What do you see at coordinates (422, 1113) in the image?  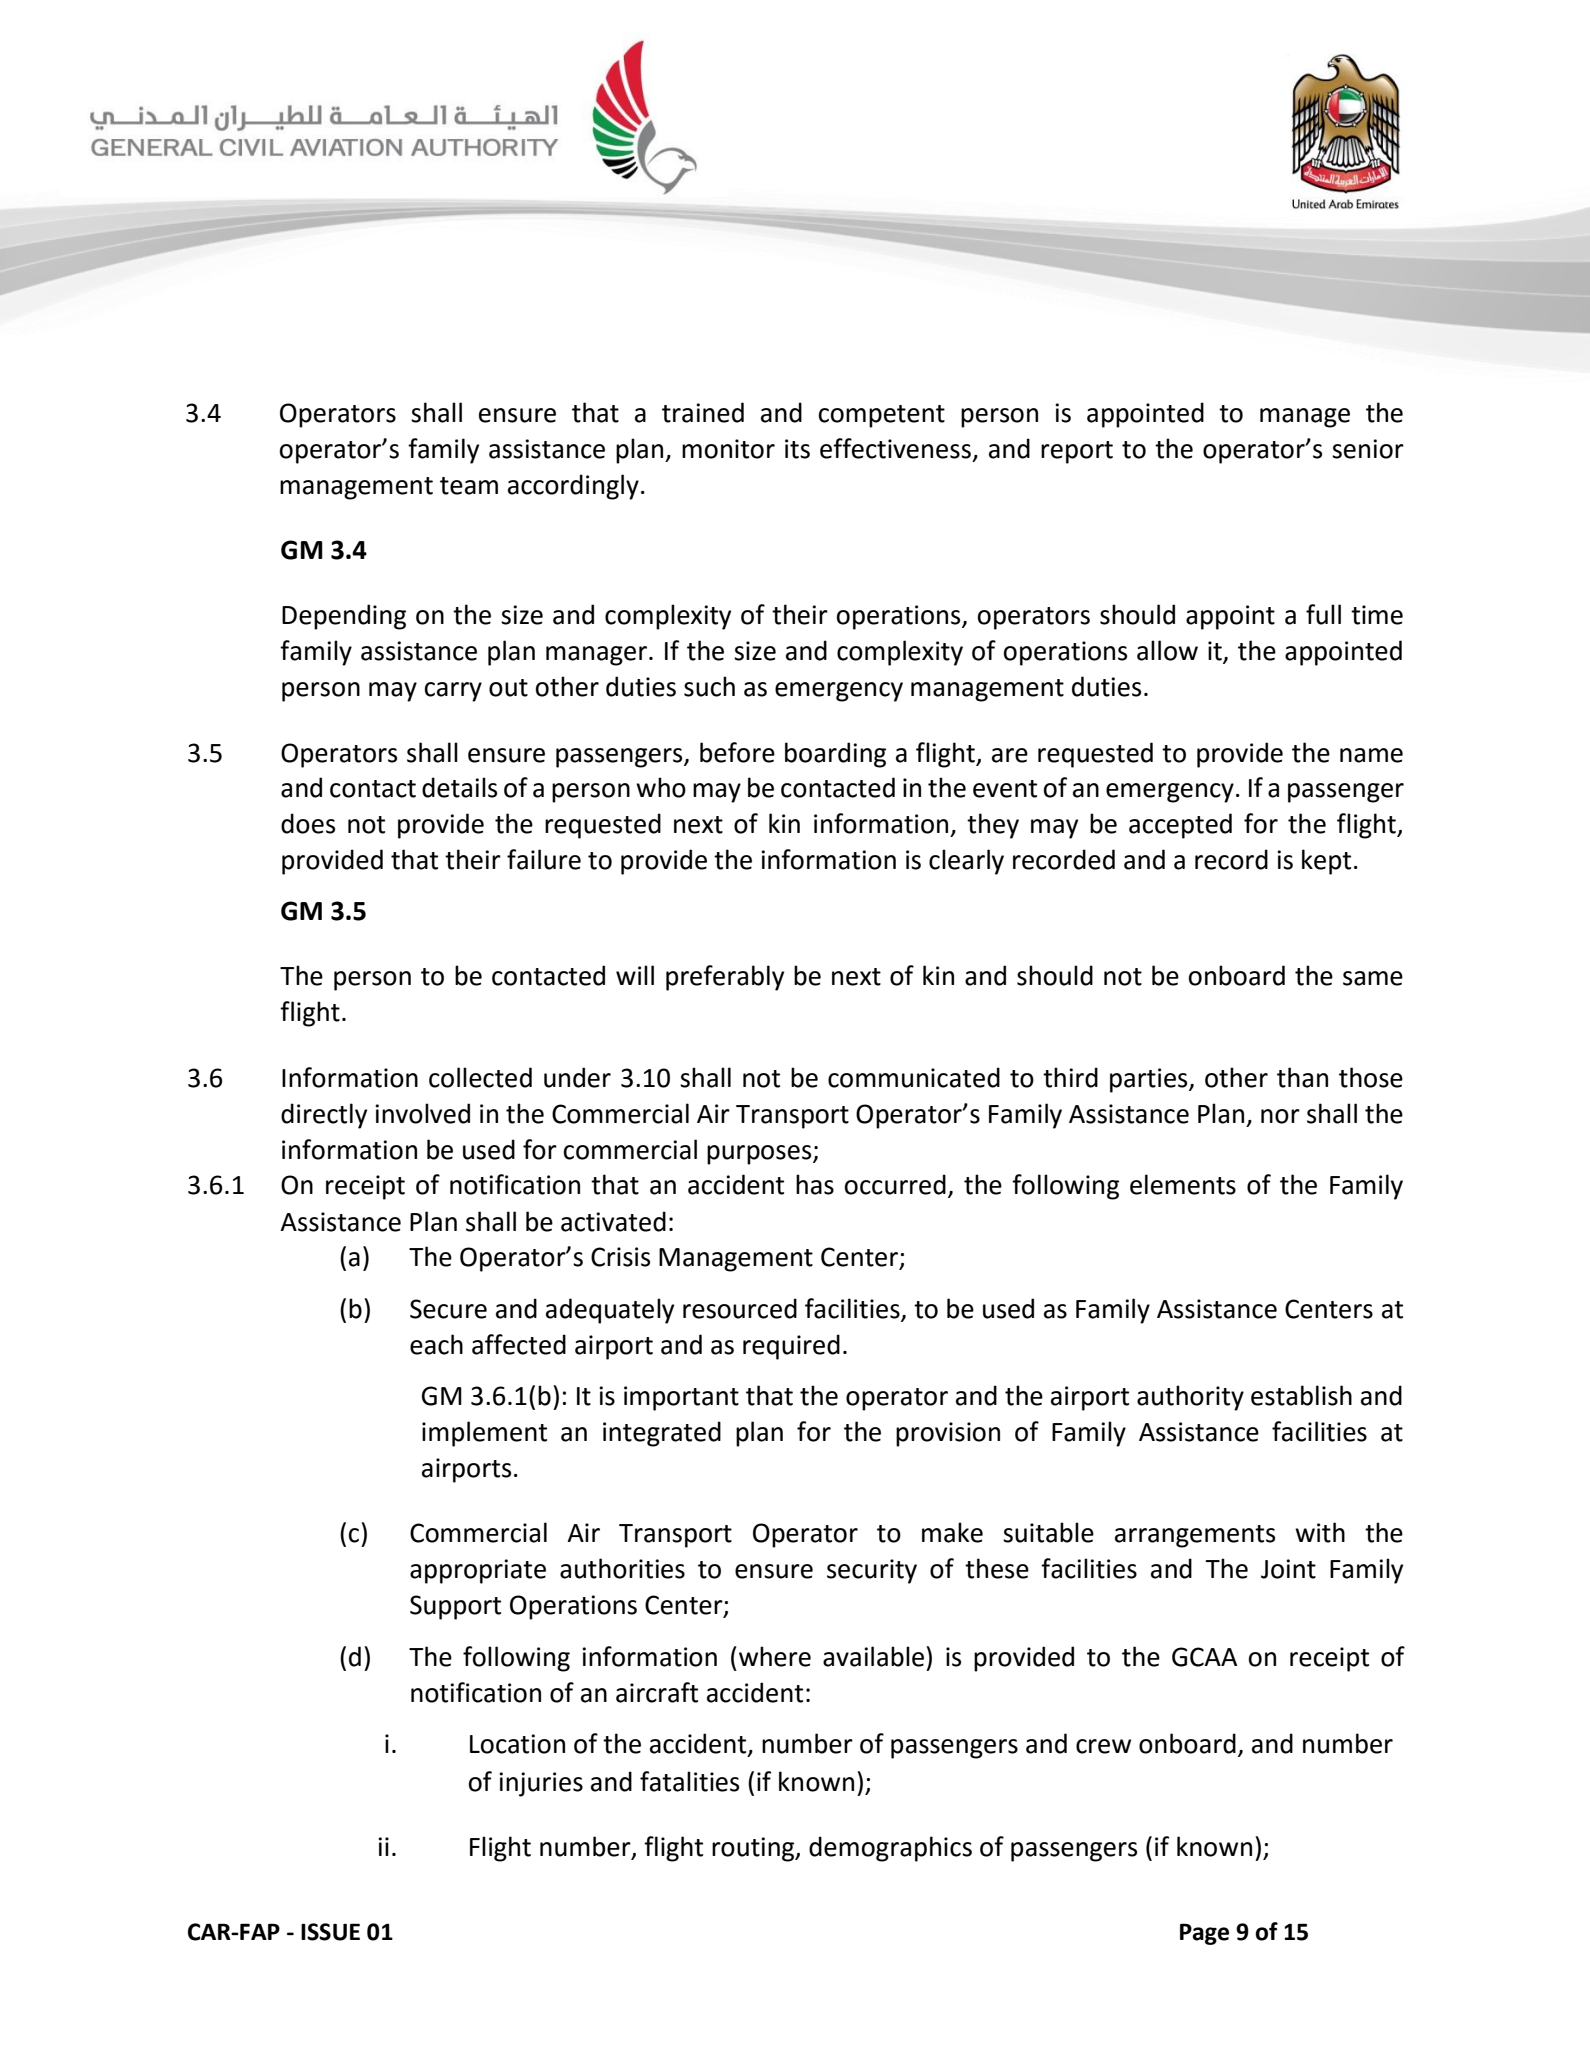 I see `involved` at bounding box center [422, 1113].
